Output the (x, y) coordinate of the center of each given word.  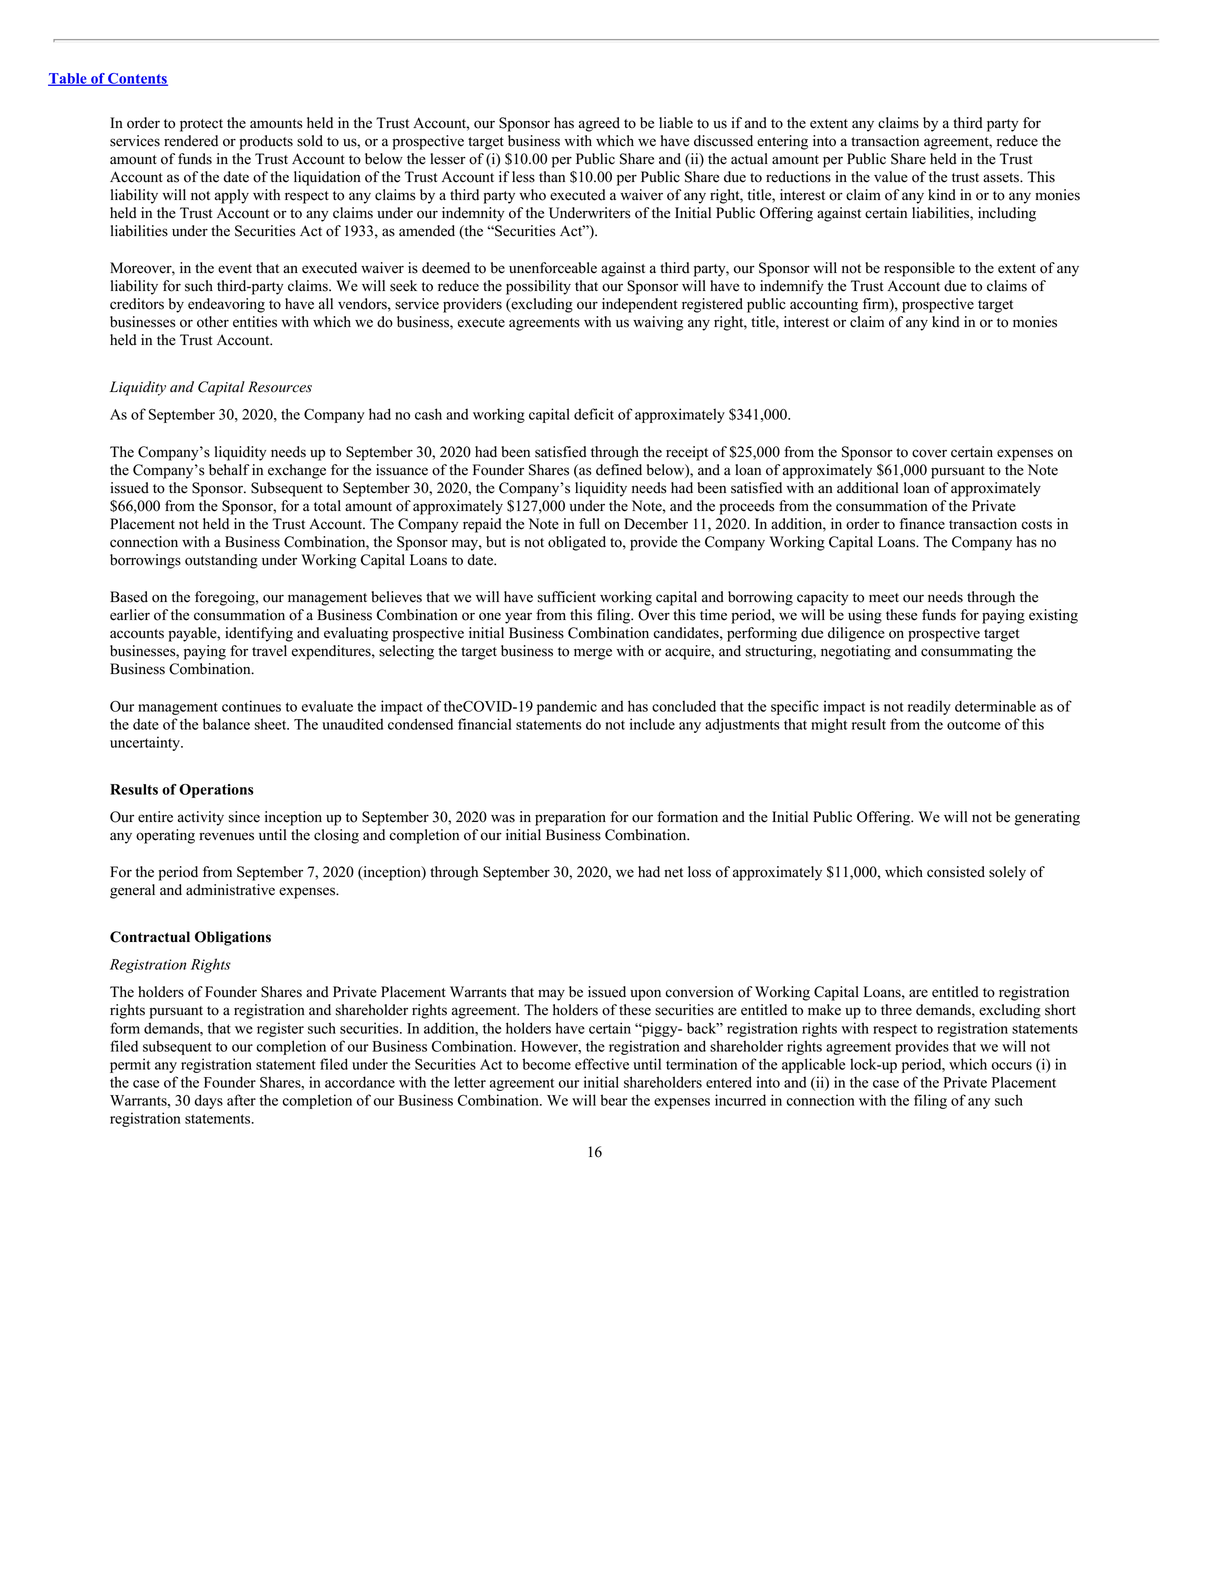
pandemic (567, 707)
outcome (974, 725)
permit (130, 1065)
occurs (1012, 1066)
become (546, 1064)
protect (201, 125)
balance (226, 724)
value (891, 177)
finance (922, 524)
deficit (594, 414)
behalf (229, 470)
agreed (599, 124)
